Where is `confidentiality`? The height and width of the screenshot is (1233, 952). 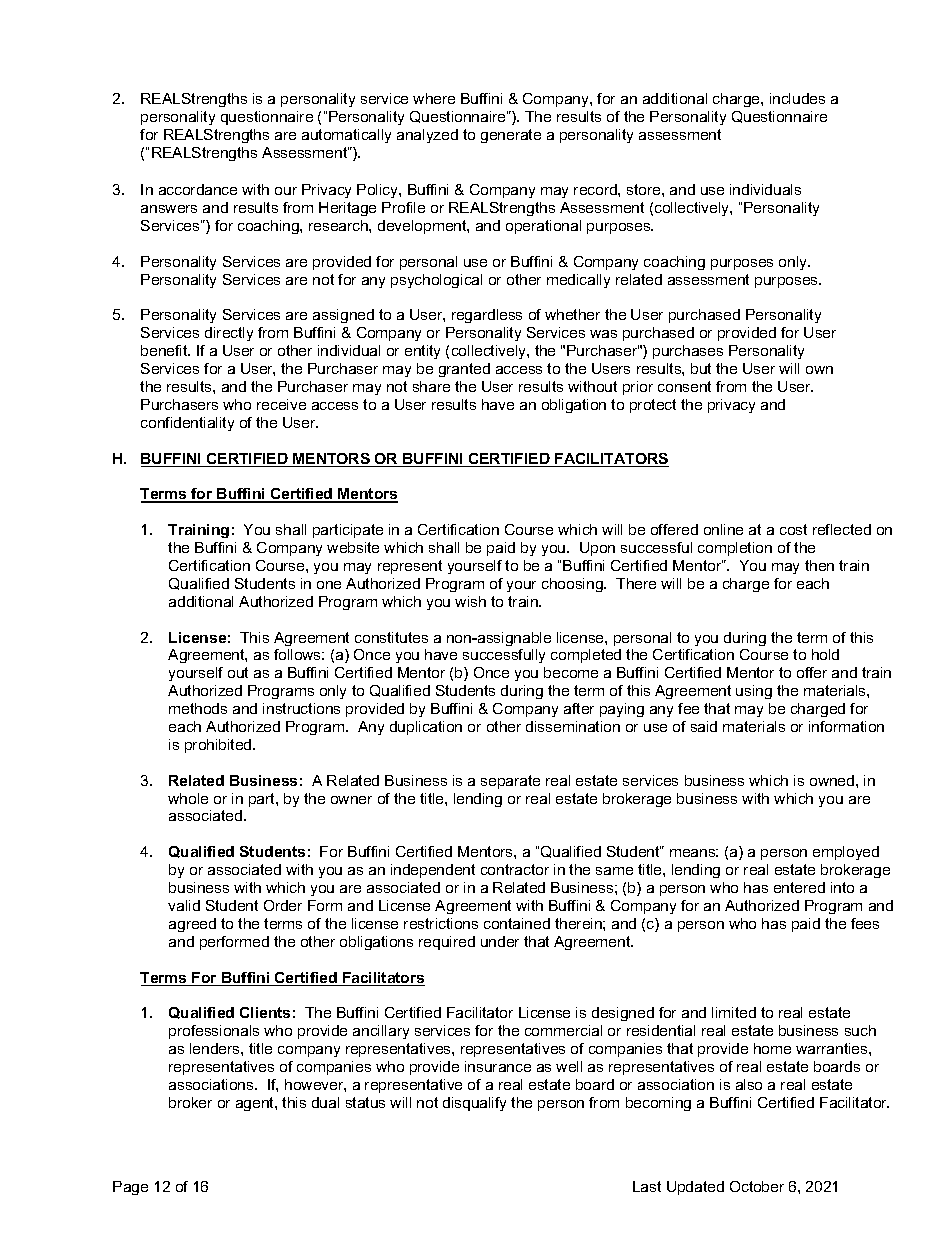
confidentiality is located at coordinates (187, 424).
